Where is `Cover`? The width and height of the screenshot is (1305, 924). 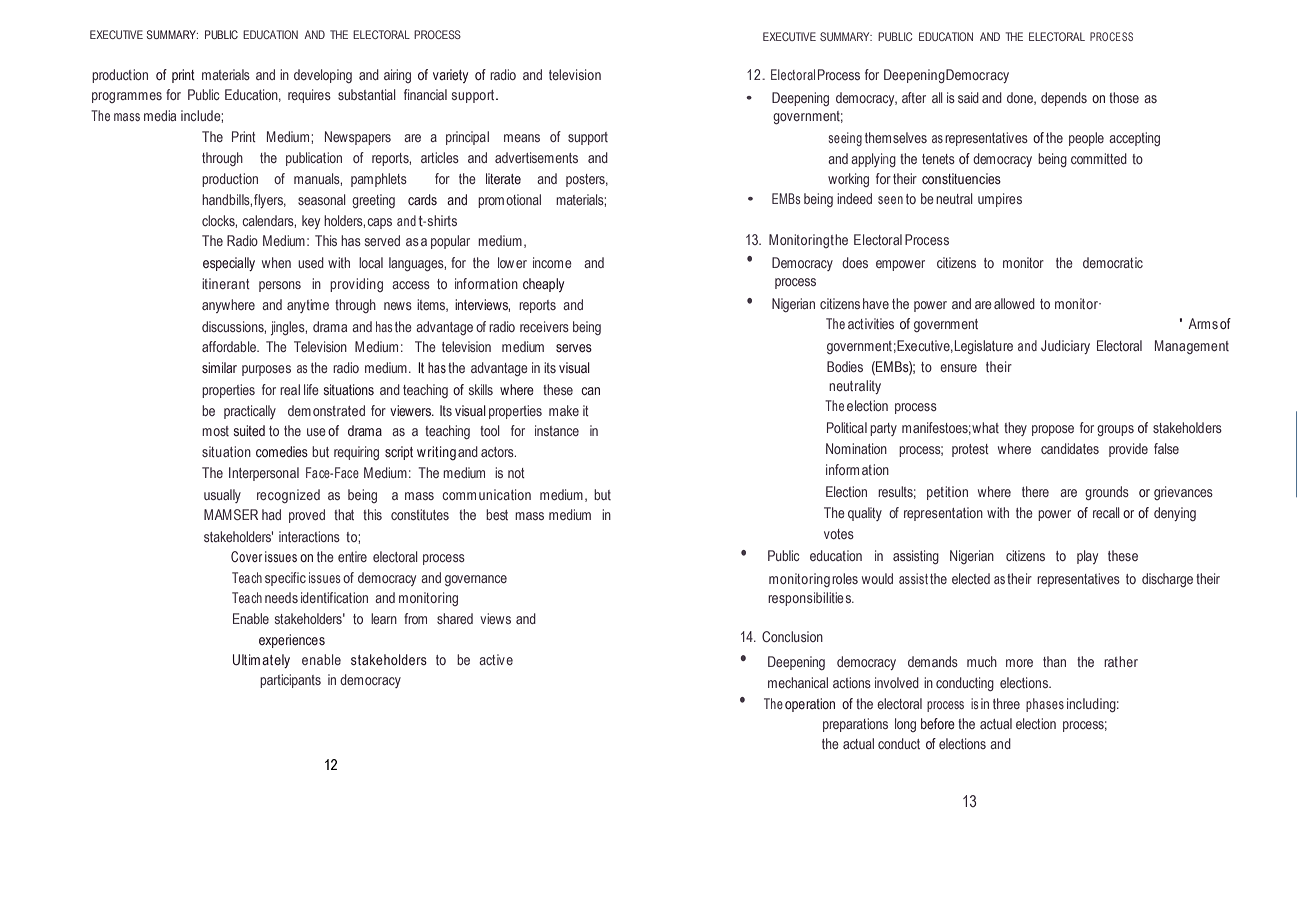 Cover is located at coordinates (246, 556).
